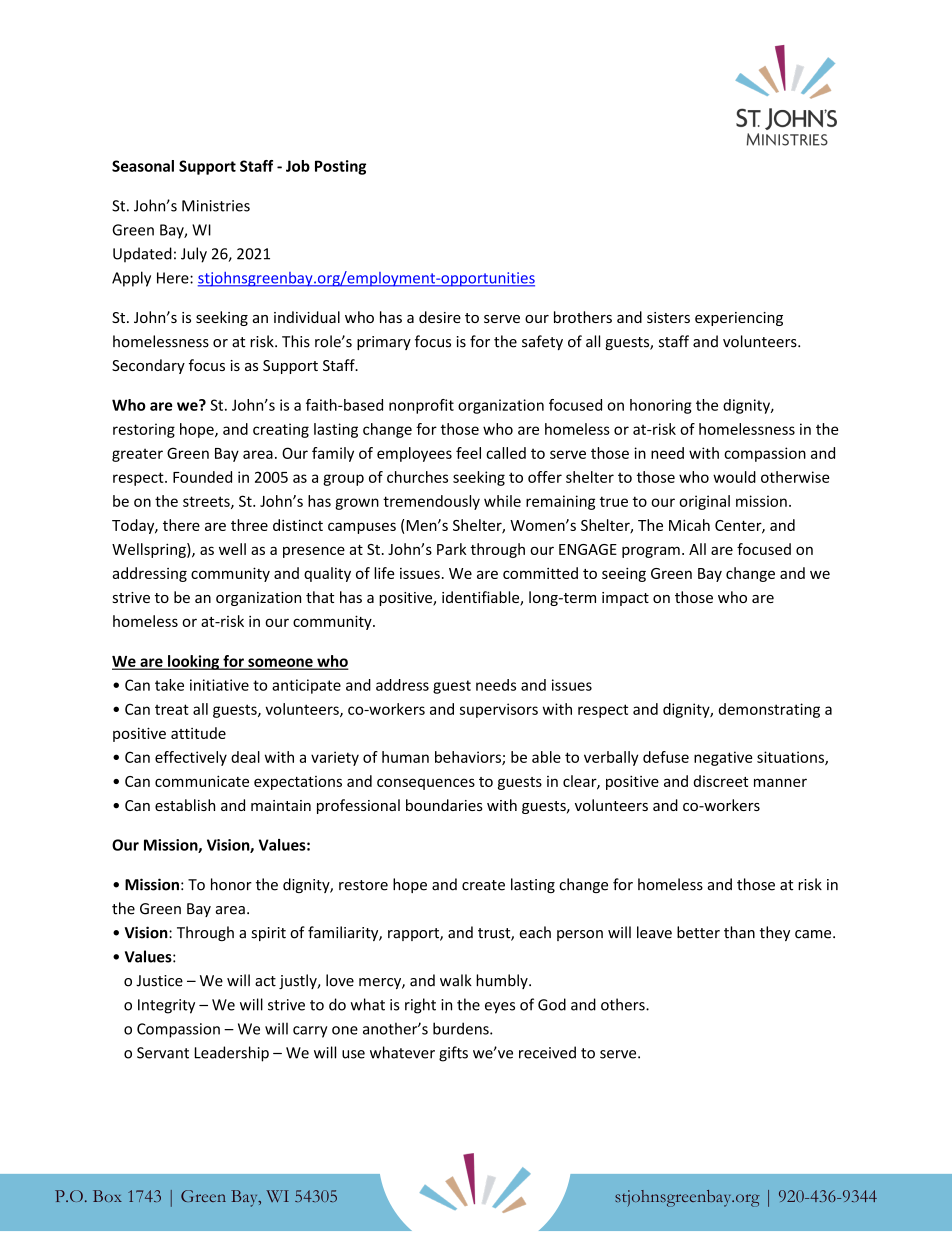 The width and height of the screenshot is (952, 1233). Describe the element at coordinates (483, 885) in the screenshot. I see `create` at that location.
